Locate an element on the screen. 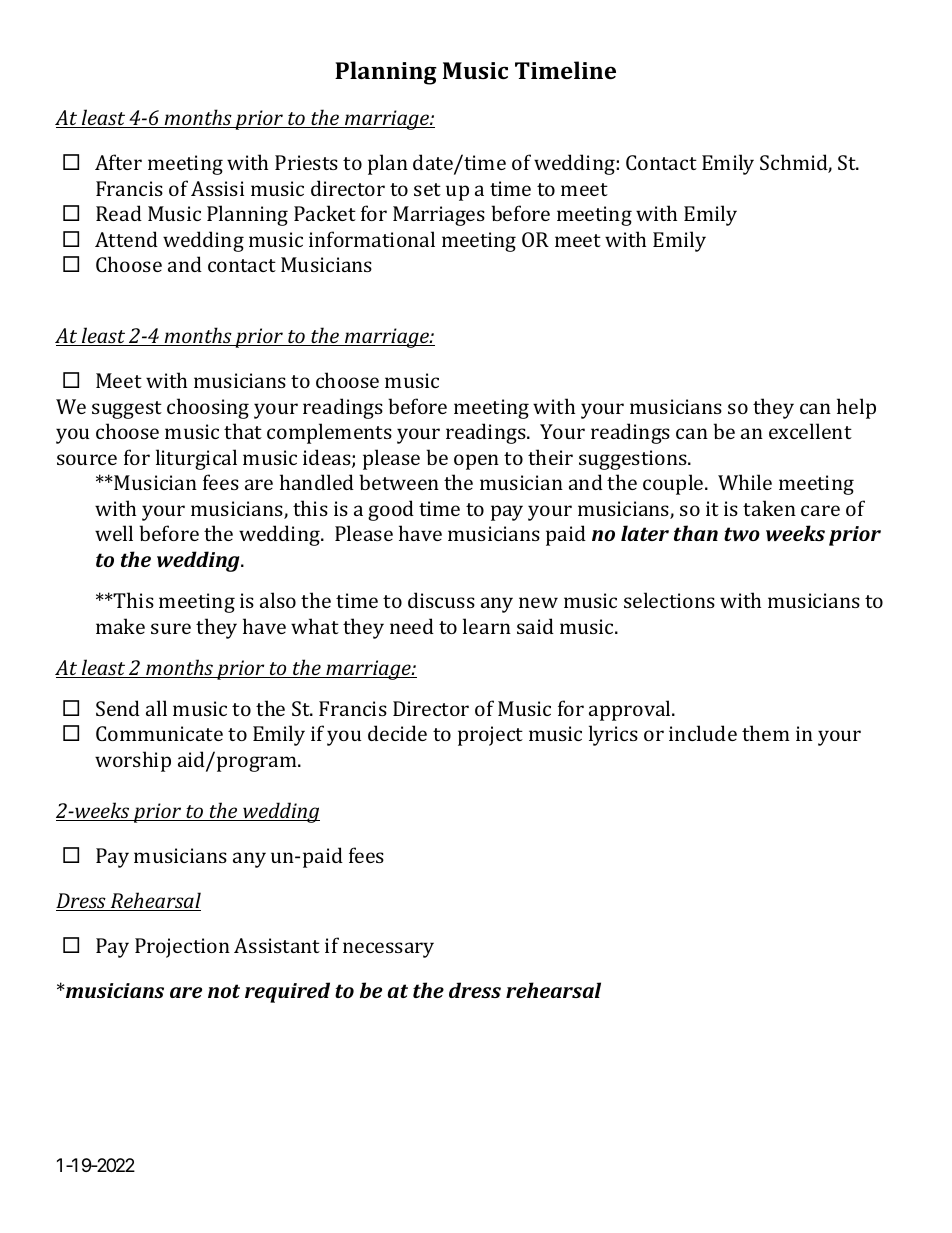 The image size is (952, 1233). worship is located at coordinates (133, 761).
